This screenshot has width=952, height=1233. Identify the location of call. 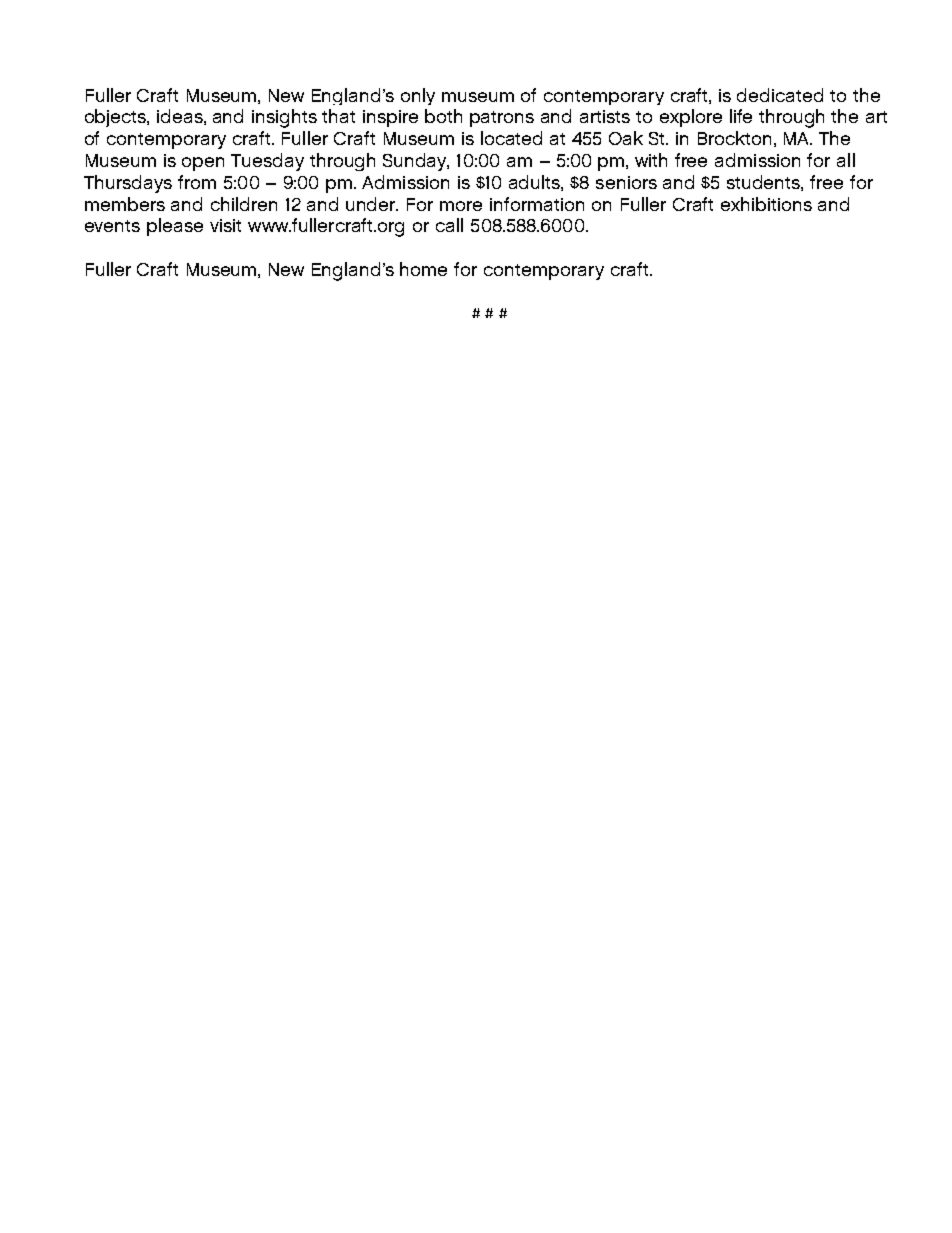
(449, 225).
